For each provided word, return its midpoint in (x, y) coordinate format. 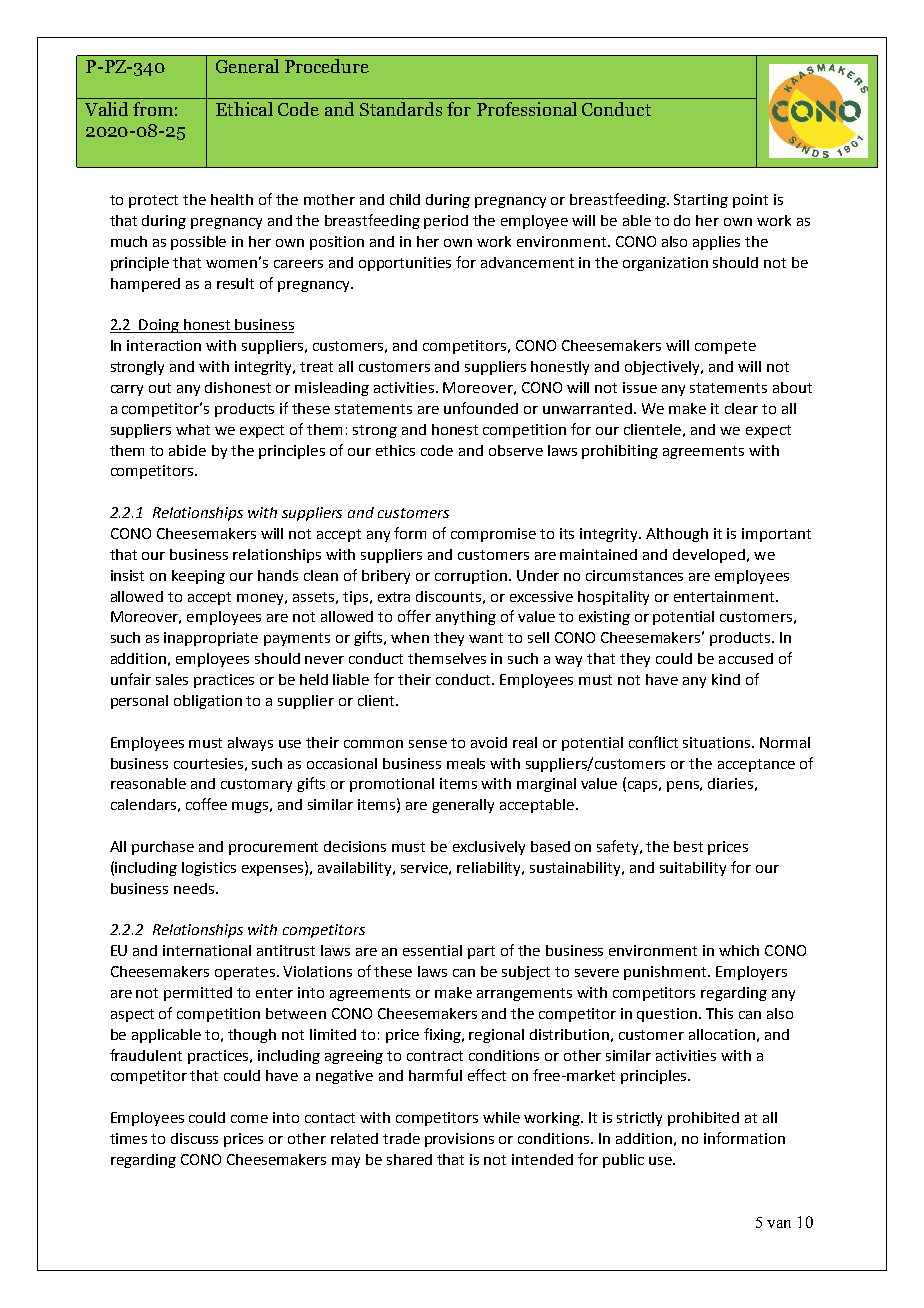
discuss (194, 1138)
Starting (701, 201)
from (153, 109)
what (193, 429)
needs (195, 888)
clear (741, 408)
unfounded (481, 408)
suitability (693, 869)
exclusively (489, 848)
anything (466, 618)
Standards (401, 109)
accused (746, 658)
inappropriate (211, 639)
